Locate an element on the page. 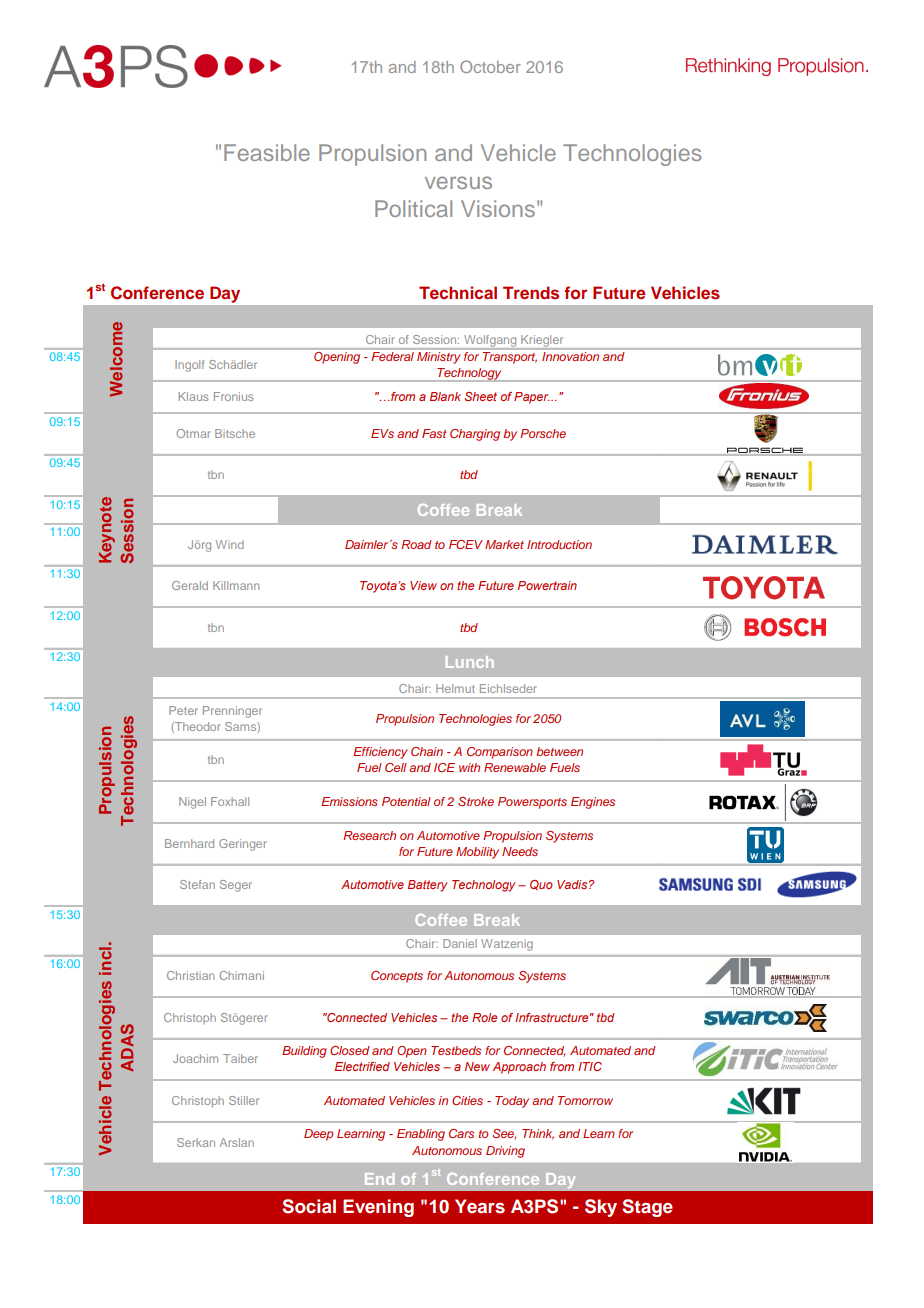 The image size is (924, 1308). Battery is located at coordinates (428, 886).
